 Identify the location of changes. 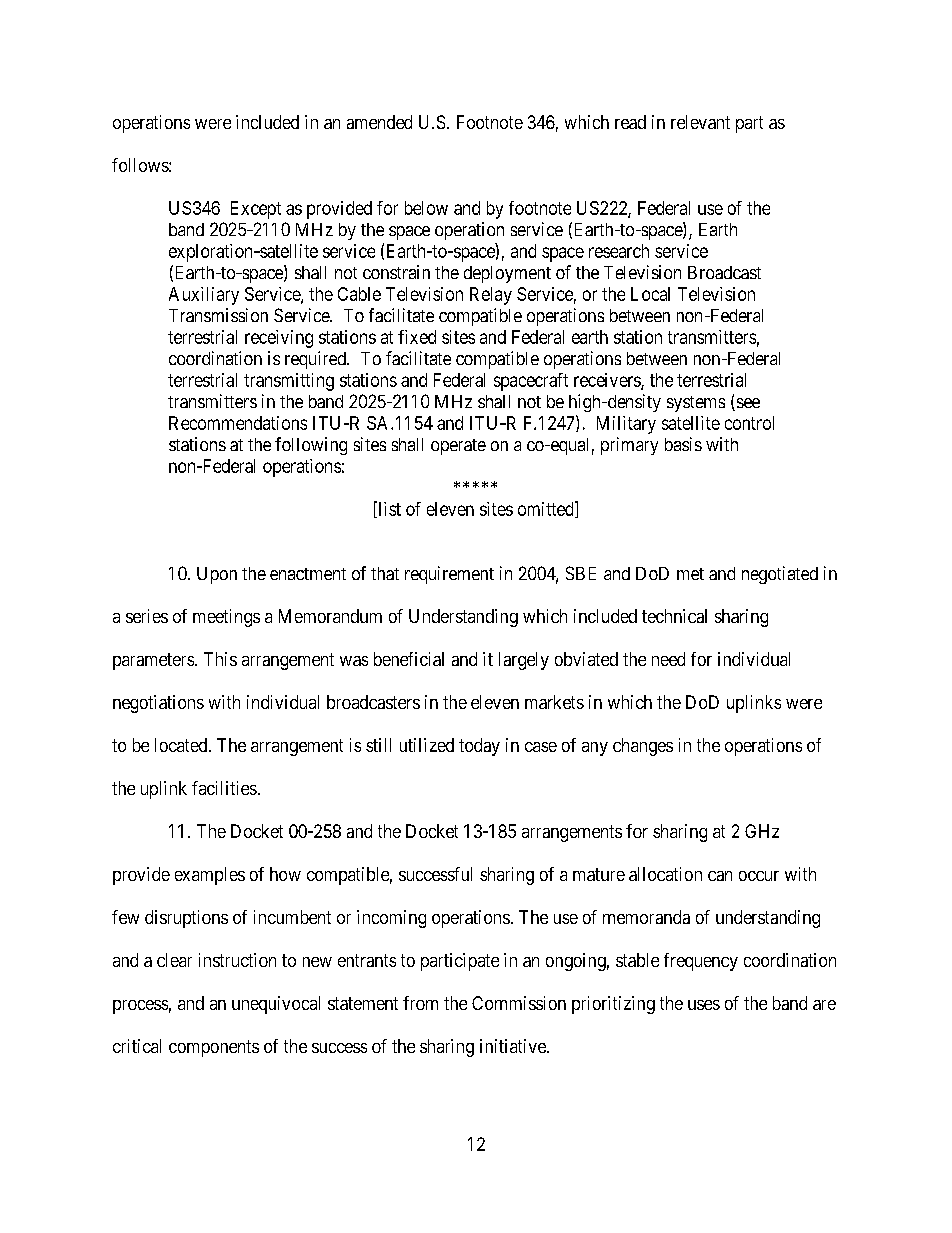
(643, 747).
